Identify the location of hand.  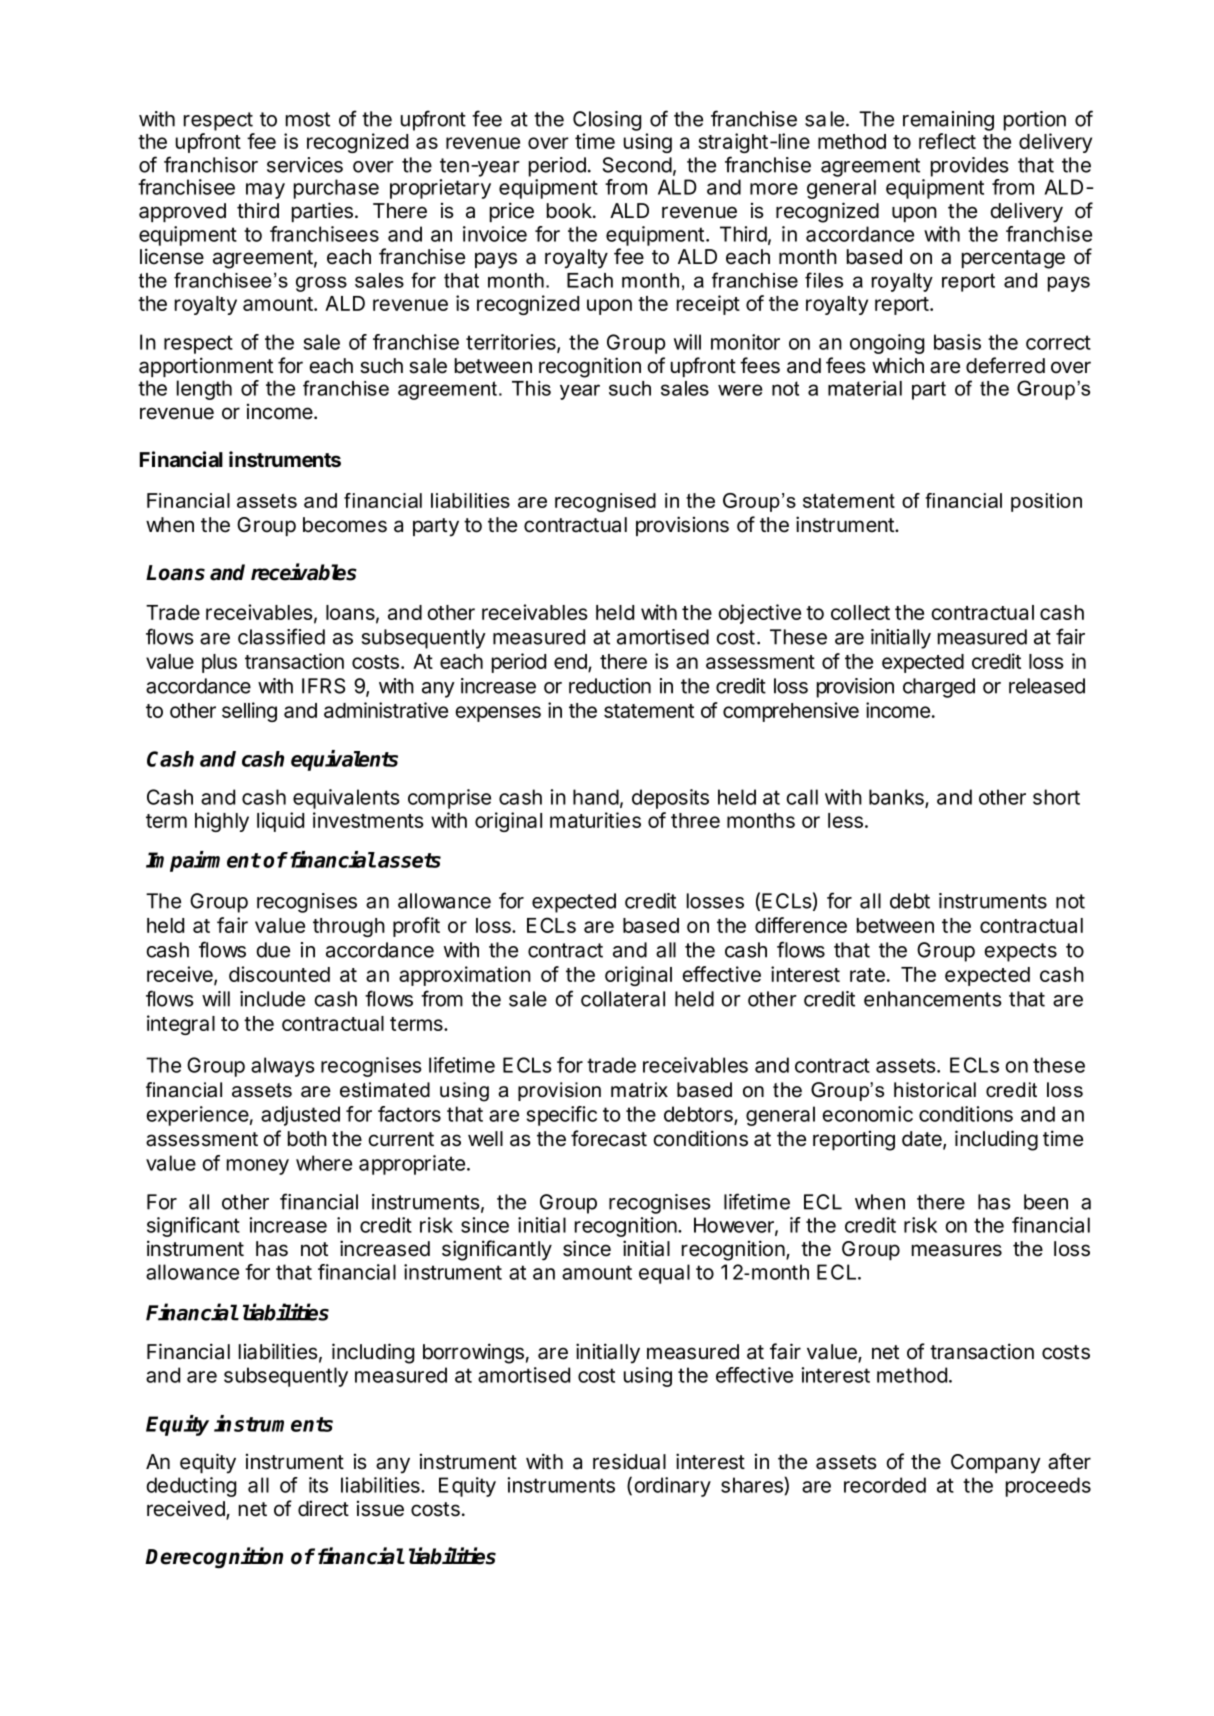
(596, 797).
